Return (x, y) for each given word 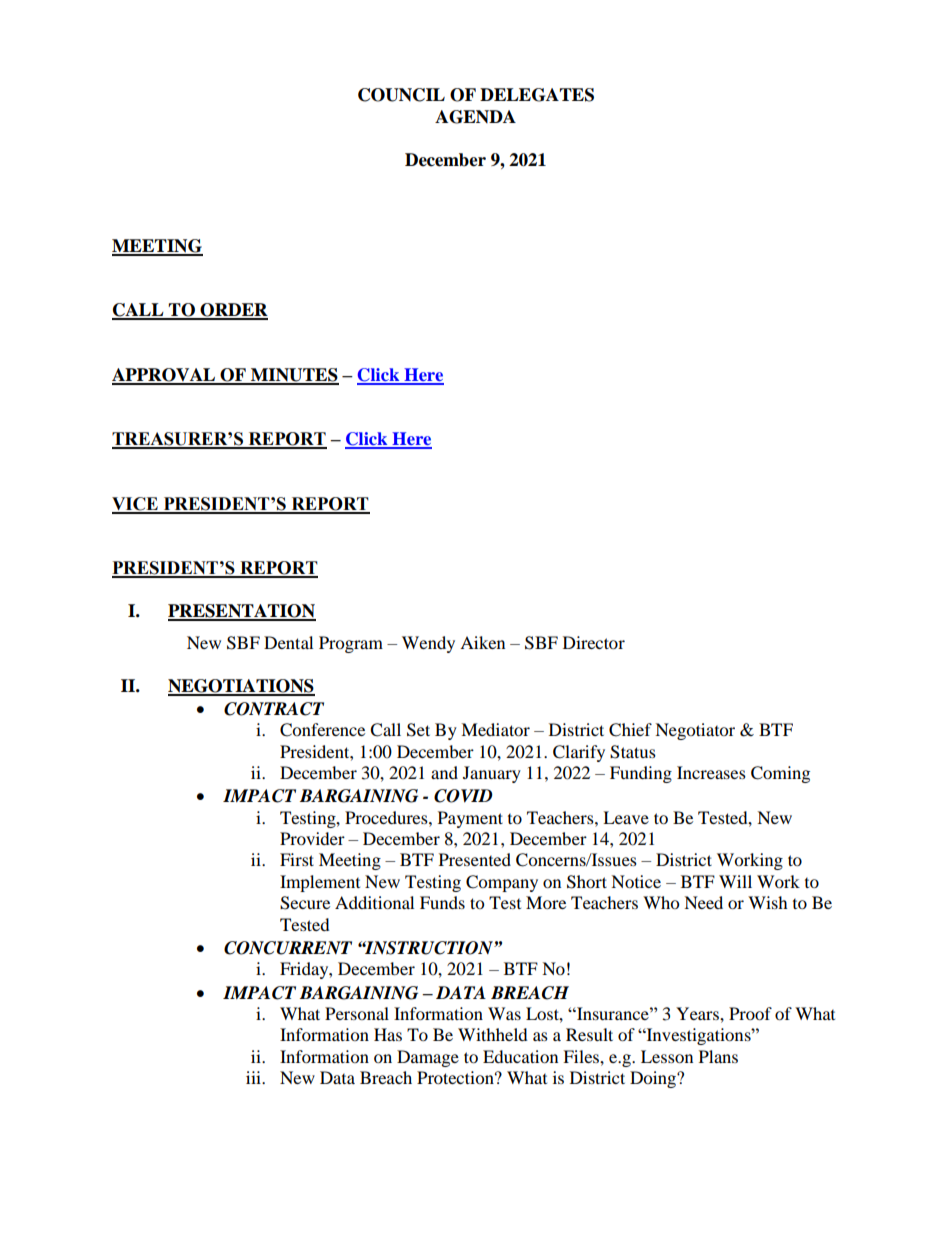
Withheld (493, 1034)
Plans (718, 1056)
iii (255, 1077)
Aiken (482, 642)
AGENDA (475, 117)
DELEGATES (537, 95)
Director (594, 642)
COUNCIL (401, 95)
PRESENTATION (242, 612)
